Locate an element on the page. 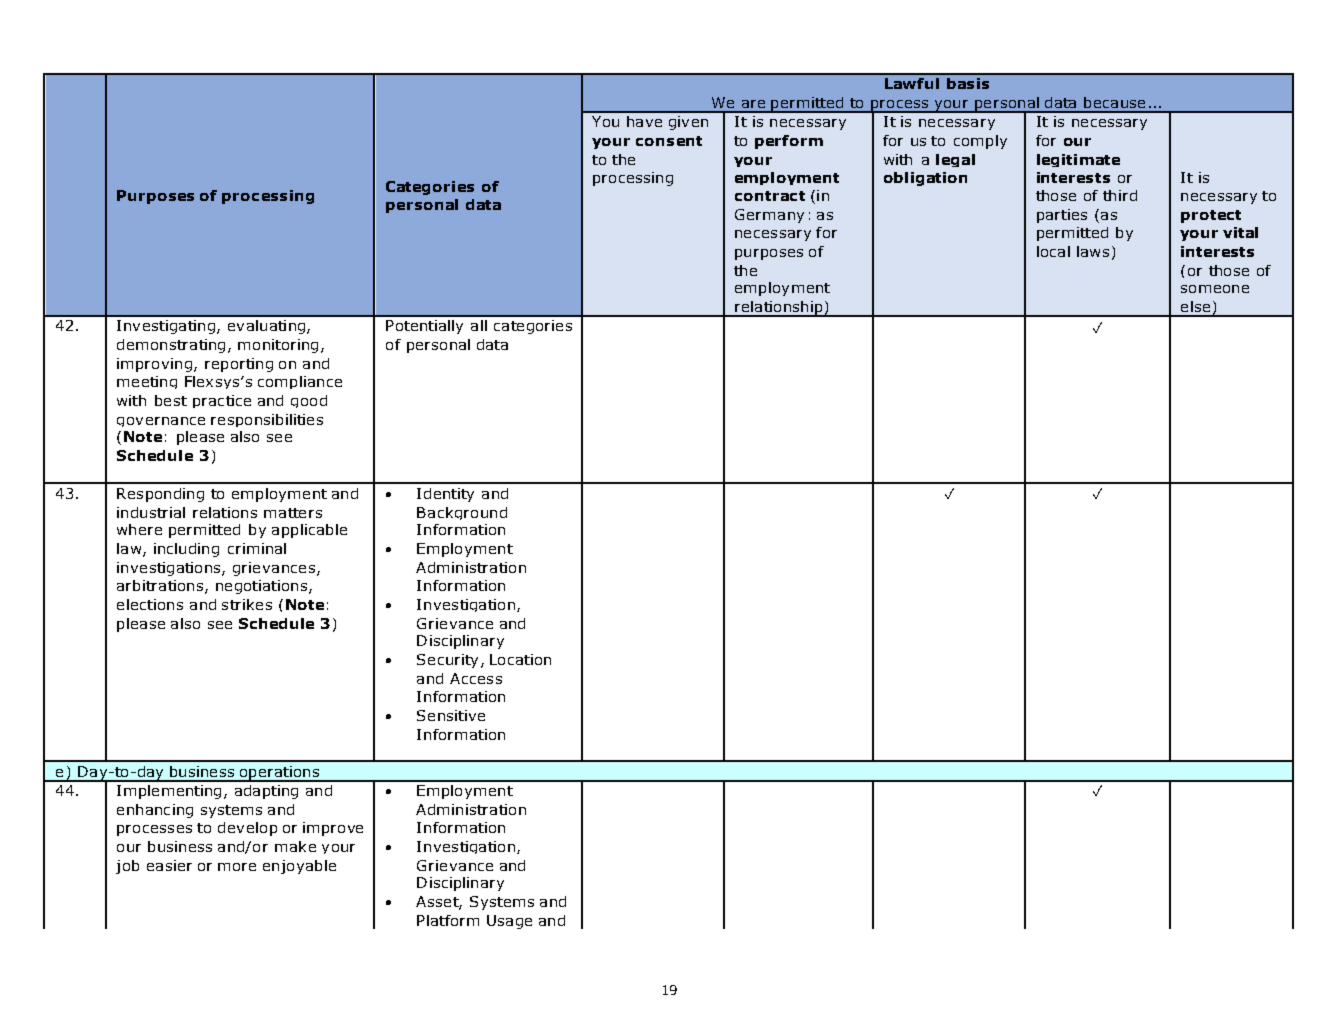 This page has height=1033, width=1337. Location is located at coordinates (520, 659).
